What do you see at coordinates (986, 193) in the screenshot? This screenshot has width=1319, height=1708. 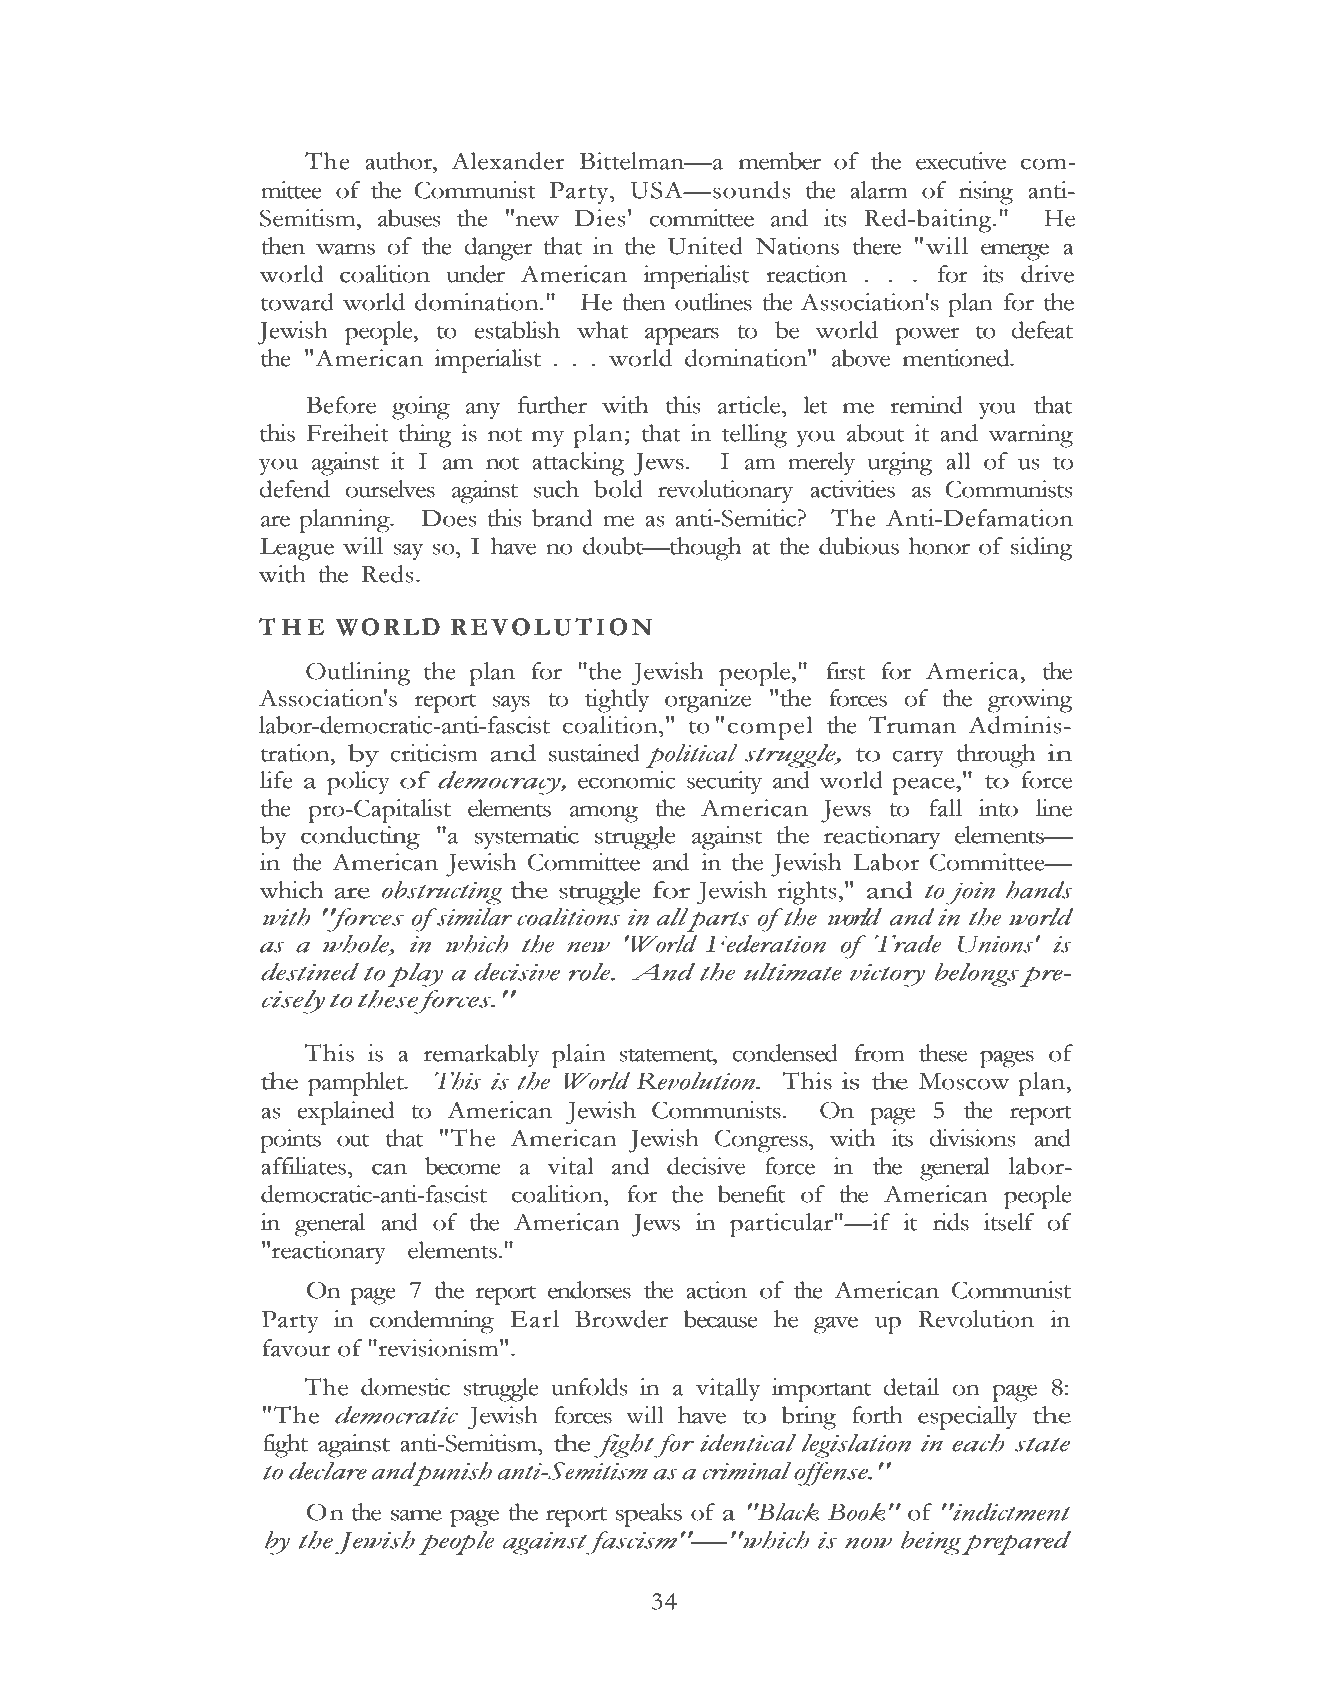 I see `rising` at bounding box center [986, 193].
